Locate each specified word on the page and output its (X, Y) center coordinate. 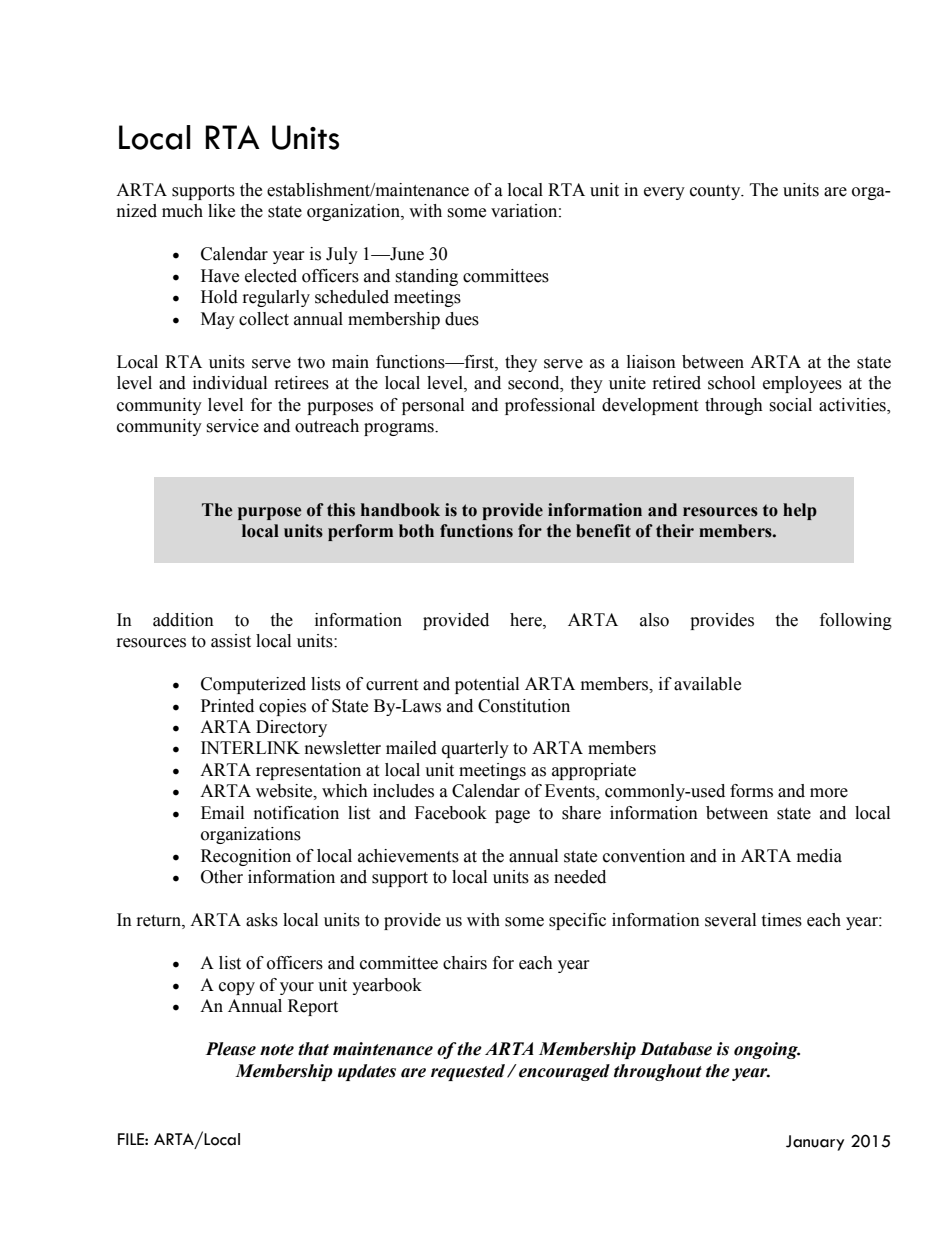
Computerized (253, 685)
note (277, 1050)
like (221, 211)
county (716, 192)
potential (487, 685)
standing (426, 277)
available (707, 684)
